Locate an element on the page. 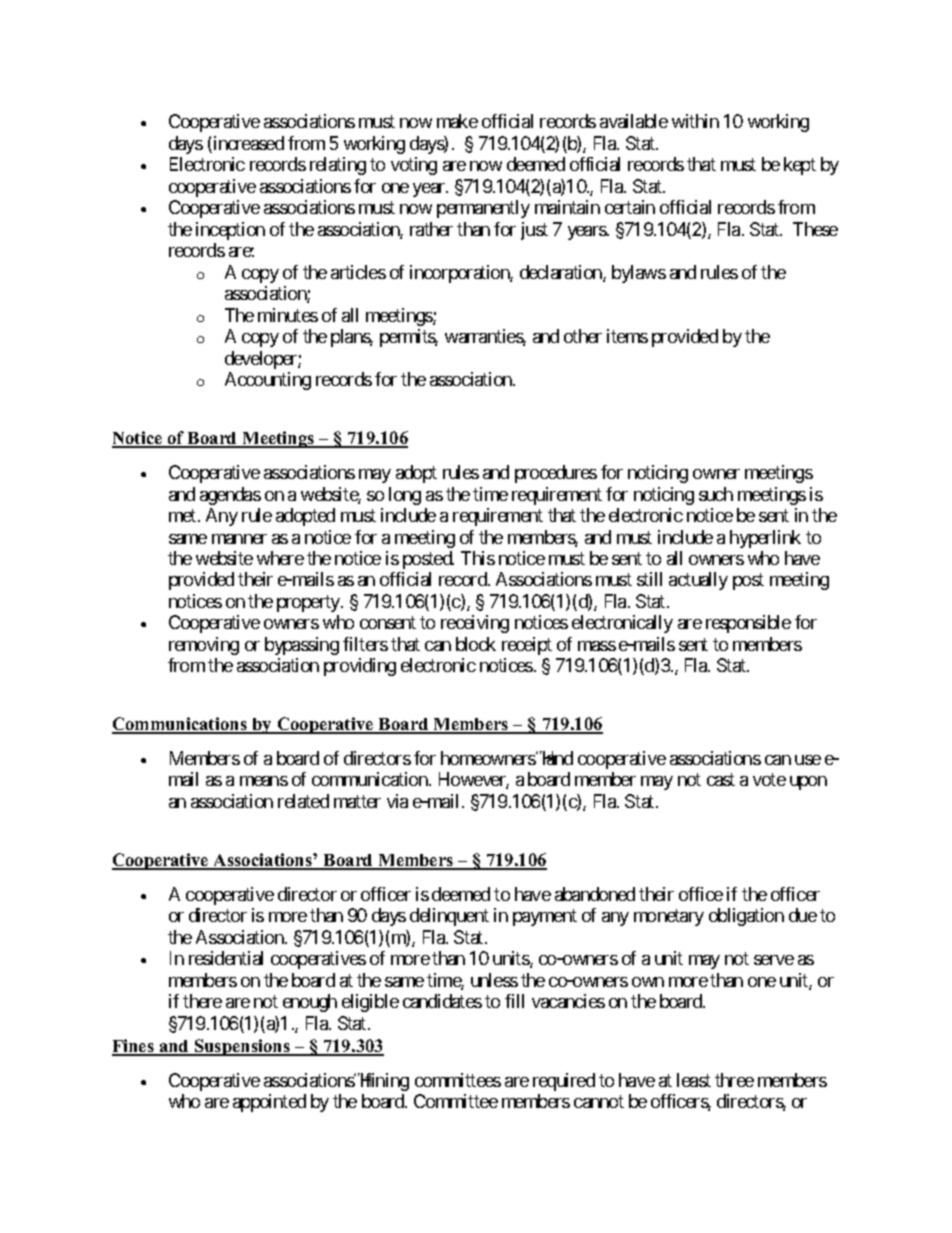  Suspensions is located at coordinates (242, 1047).
